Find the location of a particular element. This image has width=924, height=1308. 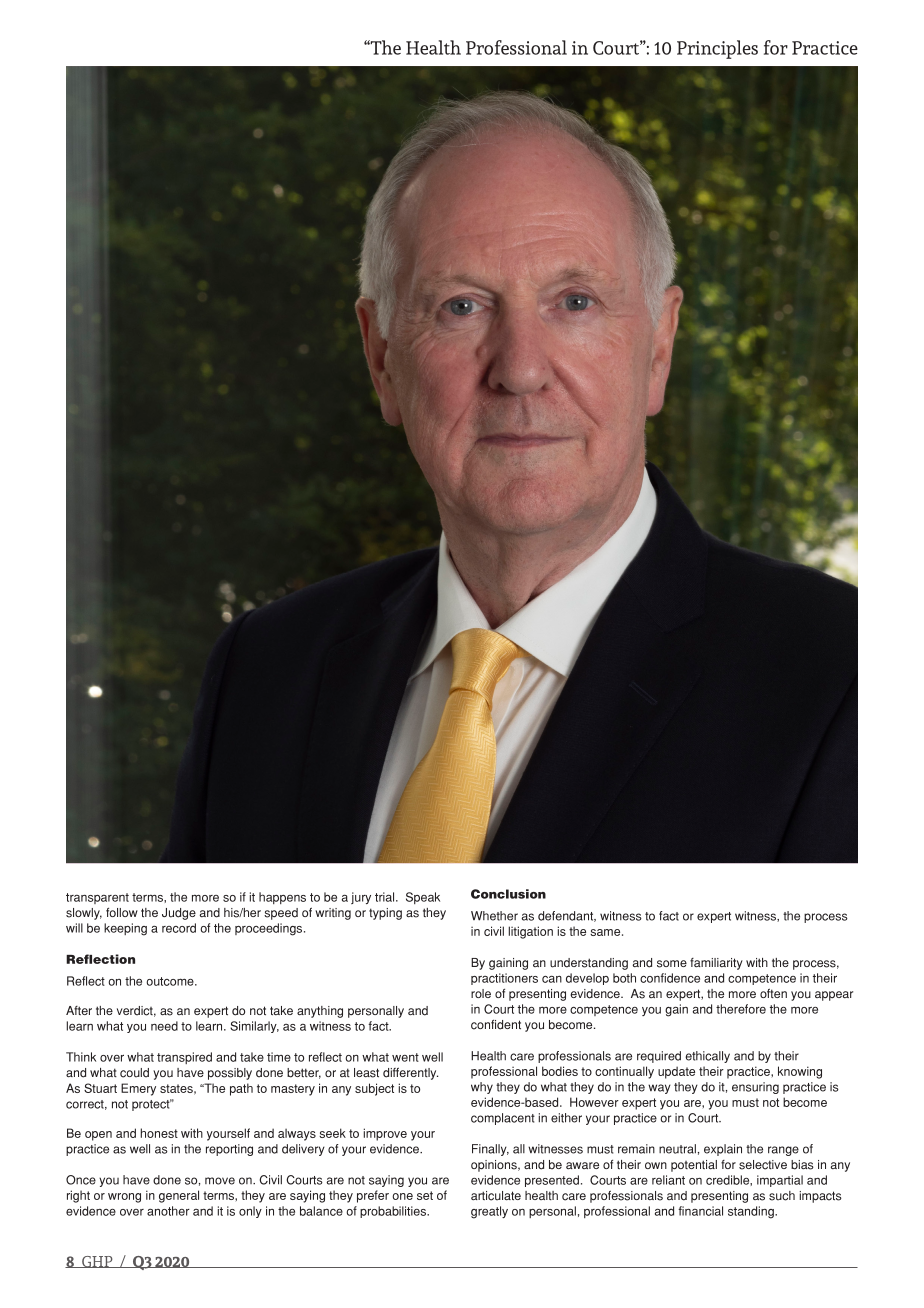

Judge is located at coordinates (179, 914).
